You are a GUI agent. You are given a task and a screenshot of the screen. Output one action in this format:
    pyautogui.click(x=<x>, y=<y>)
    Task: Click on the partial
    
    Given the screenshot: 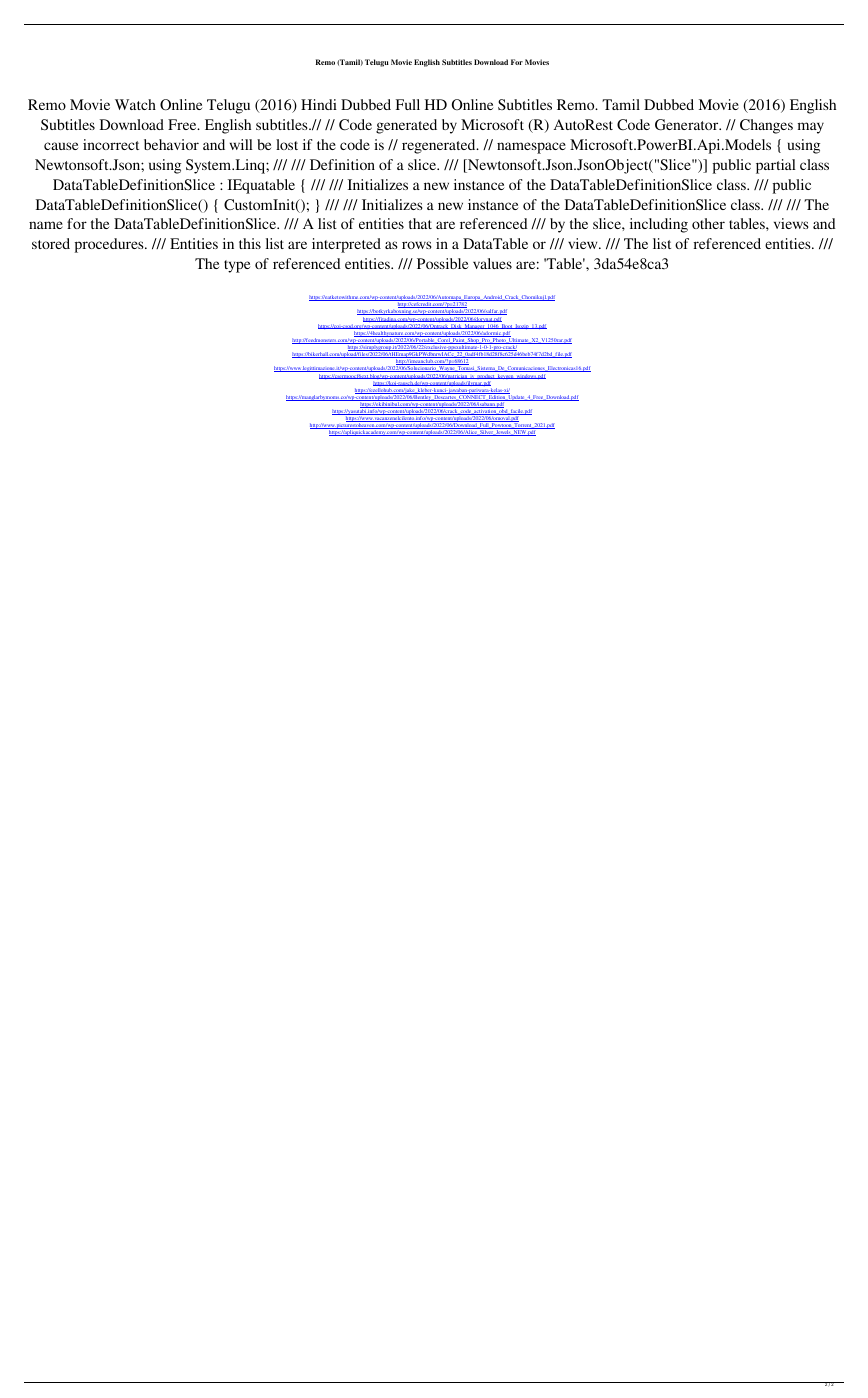 What is the action you would take?
    pyautogui.click(x=776, y=166)
